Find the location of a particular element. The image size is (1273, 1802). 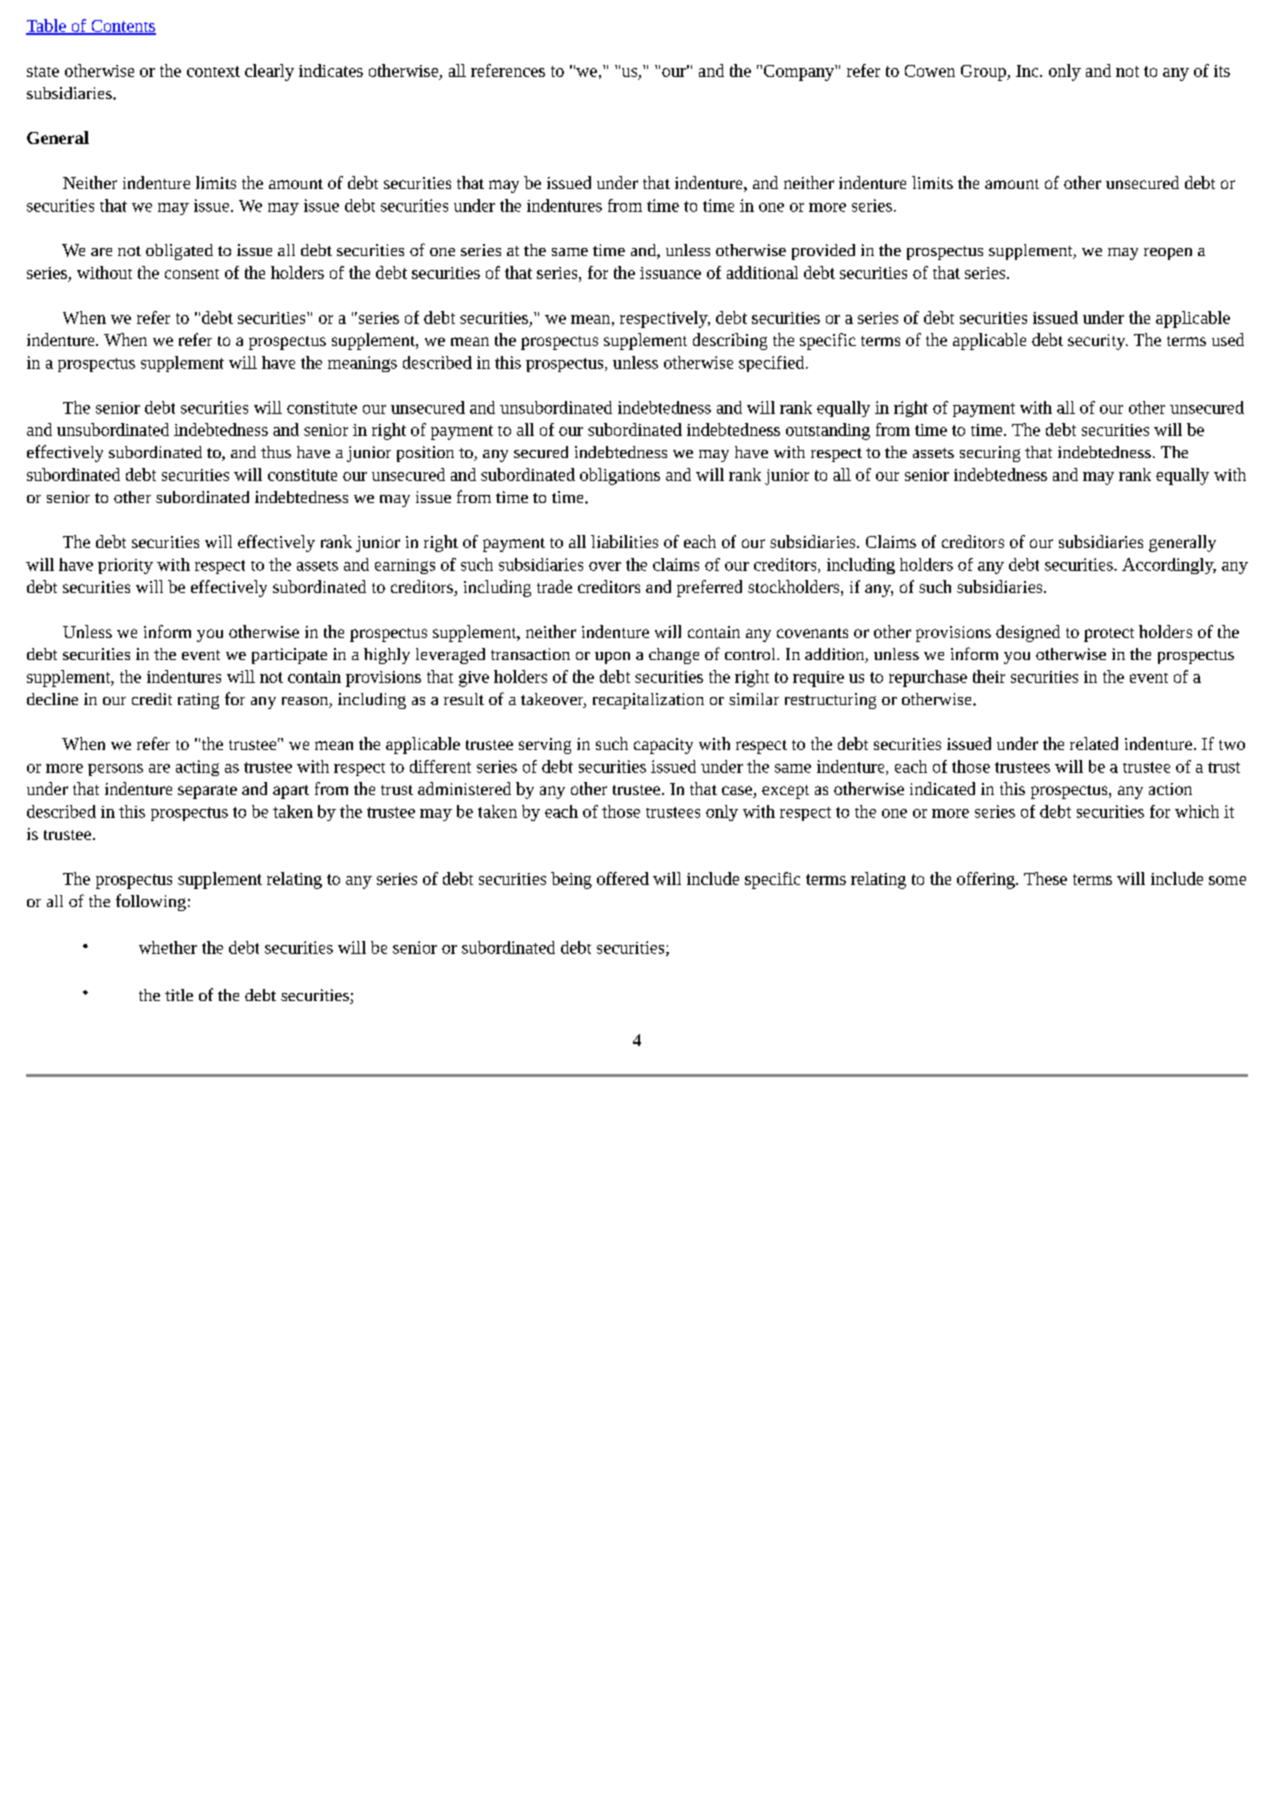

whether is located at coordinates (168, 947).
